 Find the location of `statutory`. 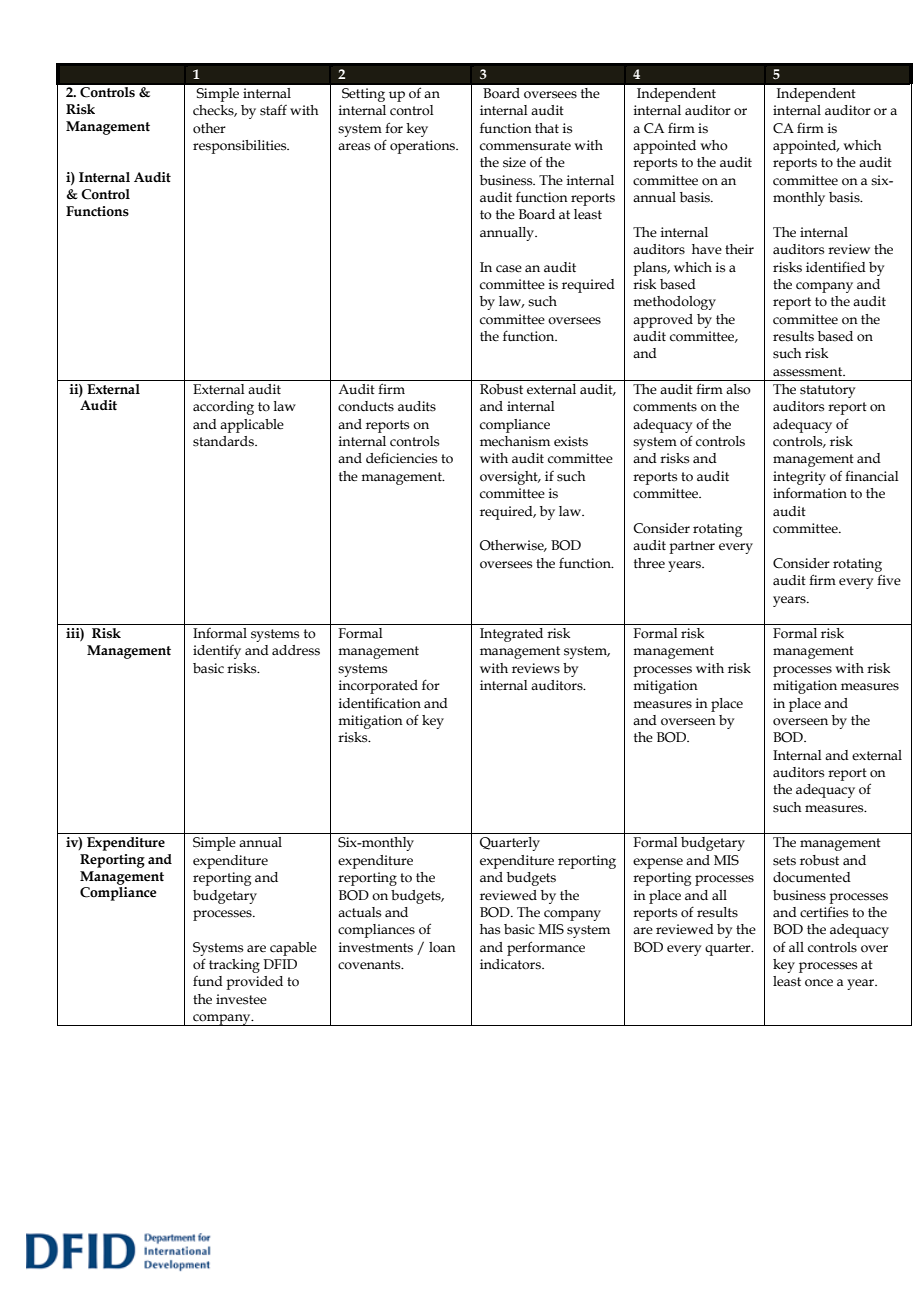

statutory is located at coordinates (827, 391).
